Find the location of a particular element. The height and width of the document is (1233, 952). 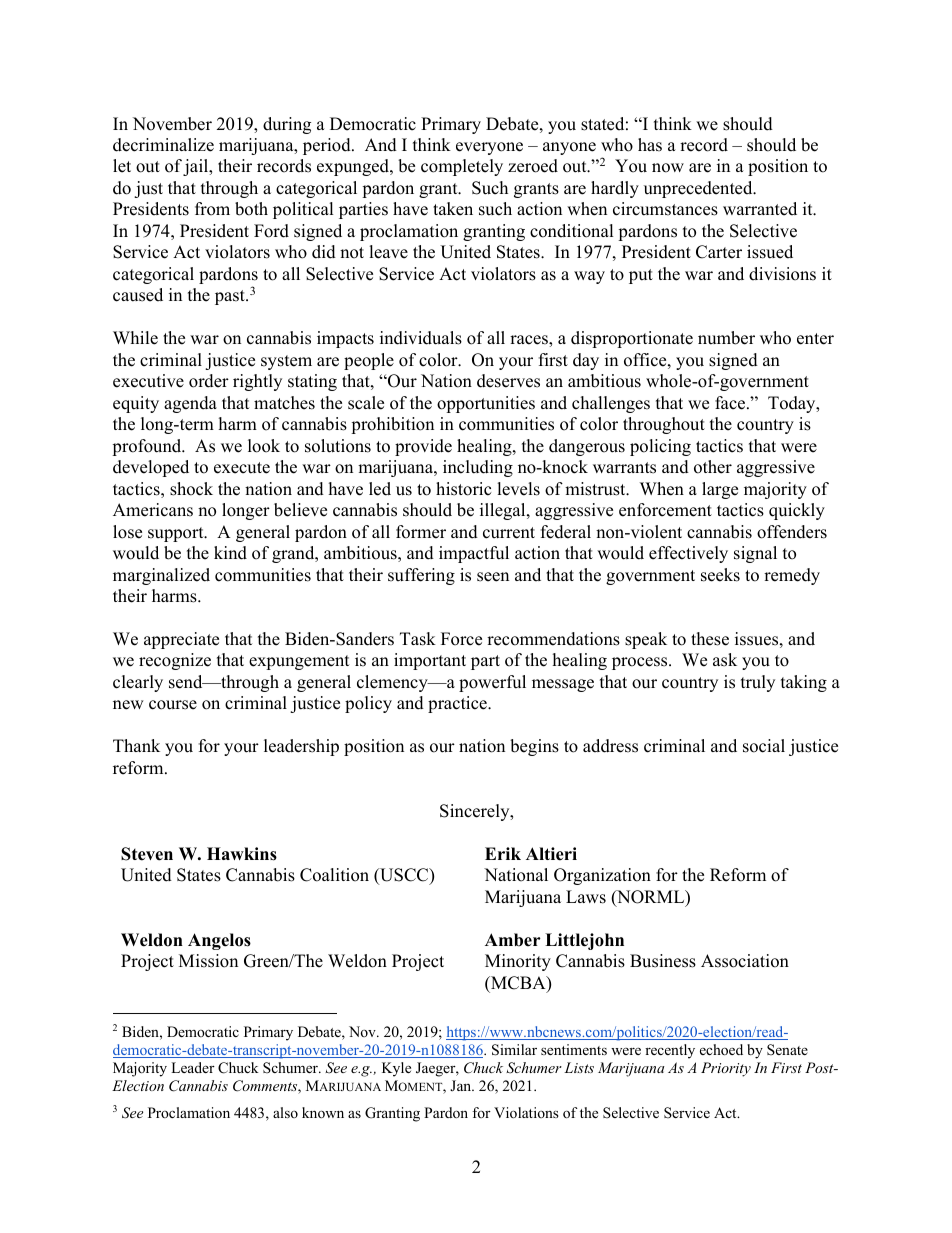

completely is located at coordinates (462, 167).
